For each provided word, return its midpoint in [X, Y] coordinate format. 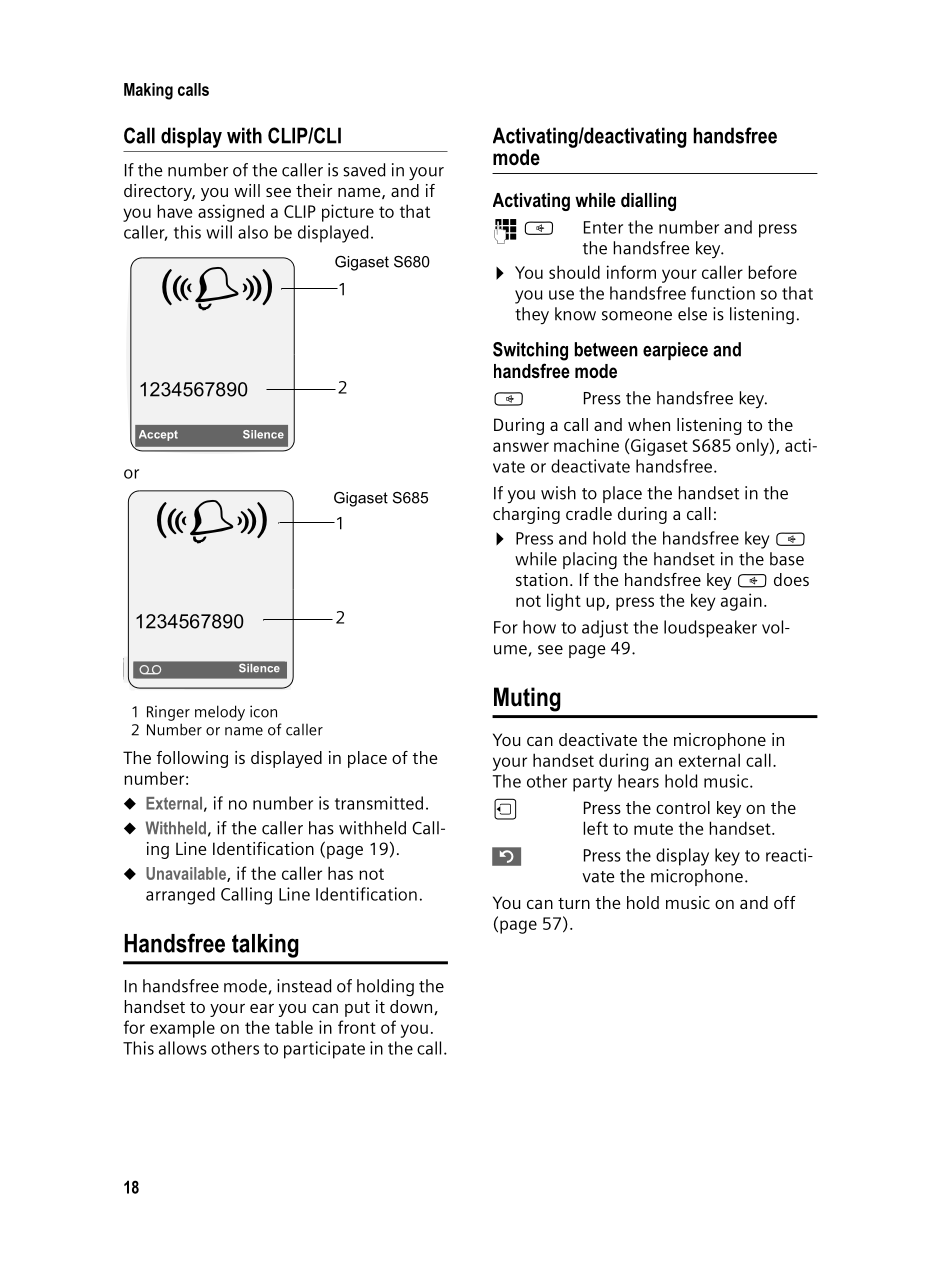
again [741, 602]
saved [364, 170]
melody [220, 713]
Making [148, 91]
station [542, 579]
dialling [648, 202]
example [182, 1029]
